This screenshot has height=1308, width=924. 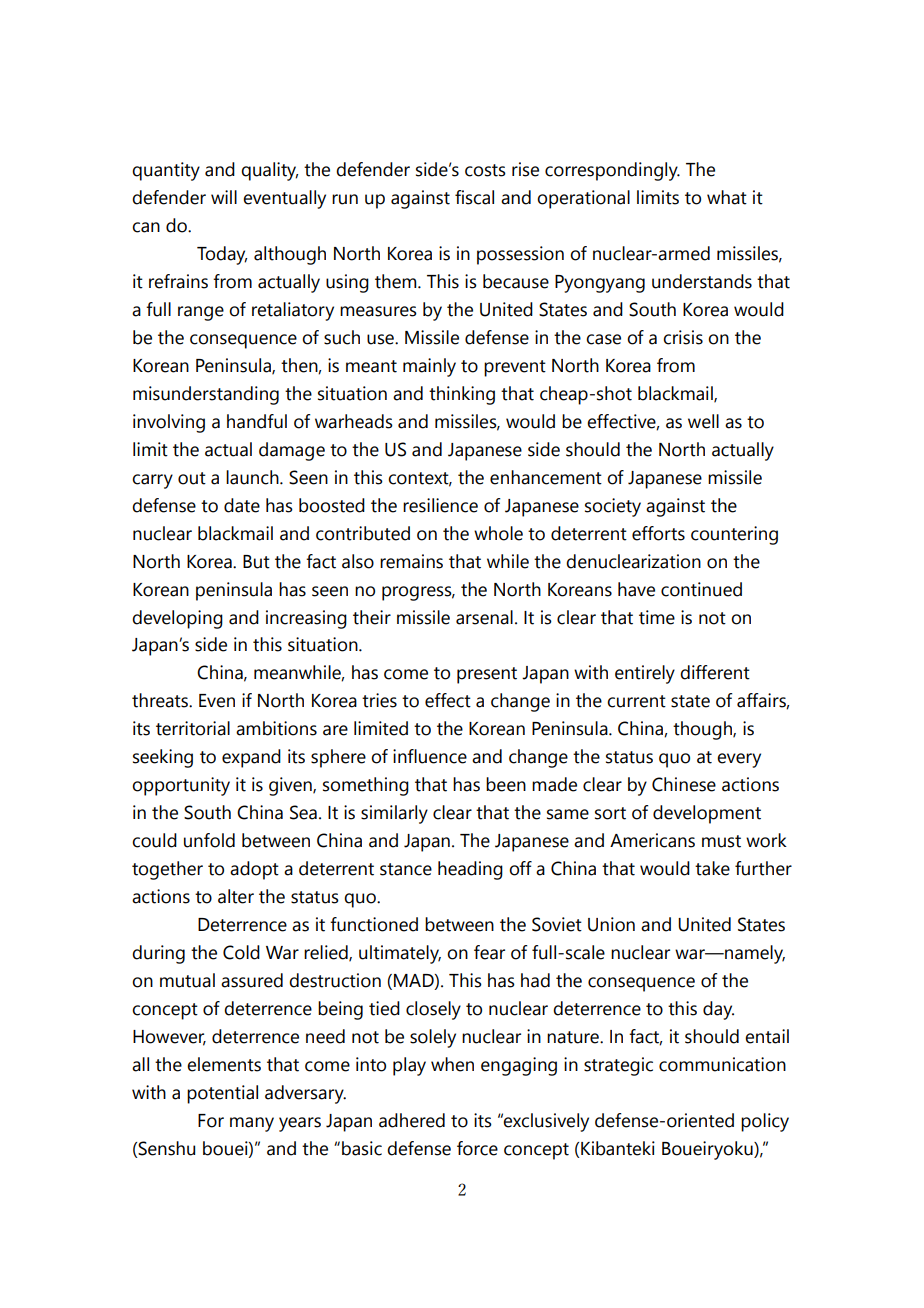 I want to click on potential, so click(x=222, y=1094).
